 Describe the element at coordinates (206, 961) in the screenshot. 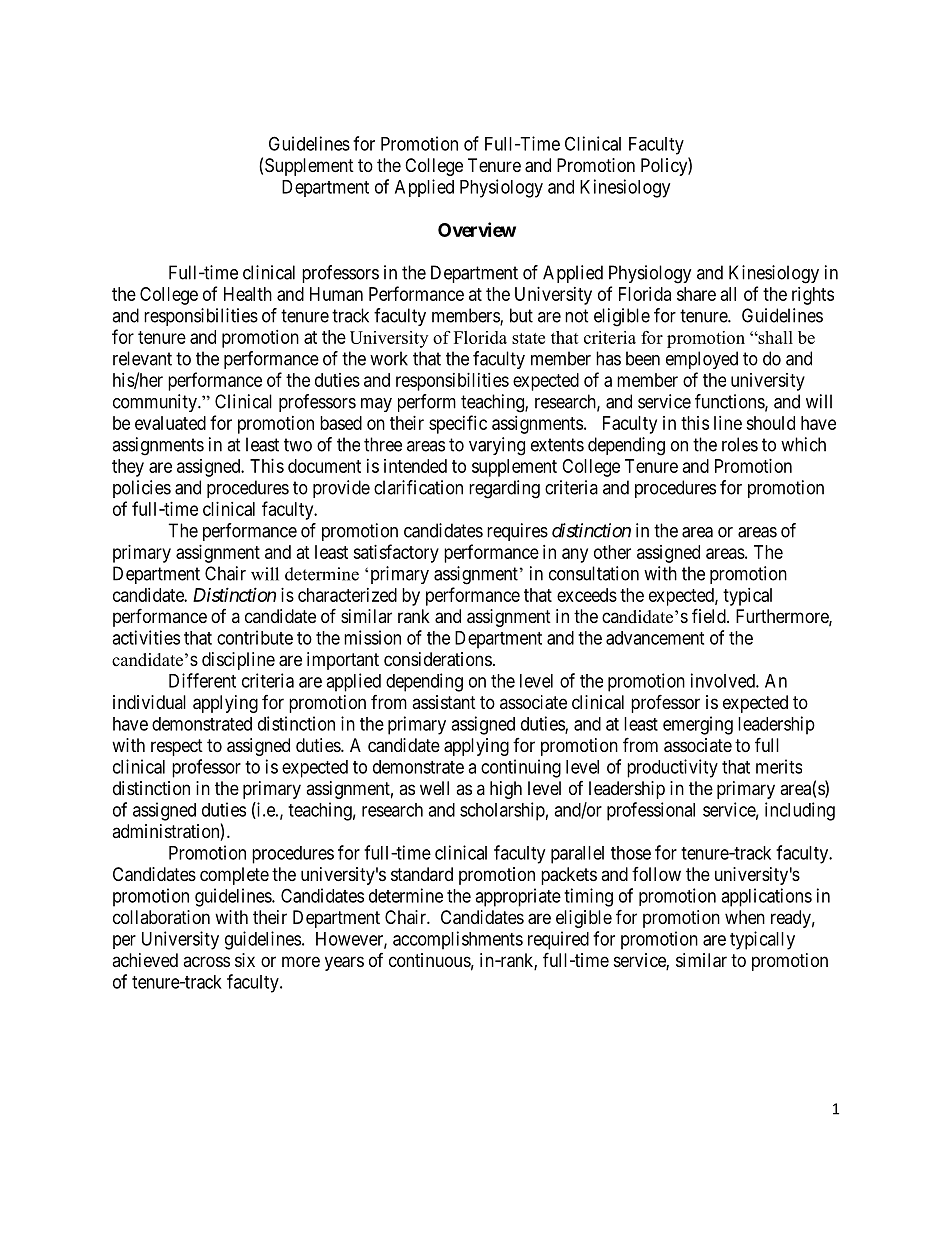

I see `across` at that location.
